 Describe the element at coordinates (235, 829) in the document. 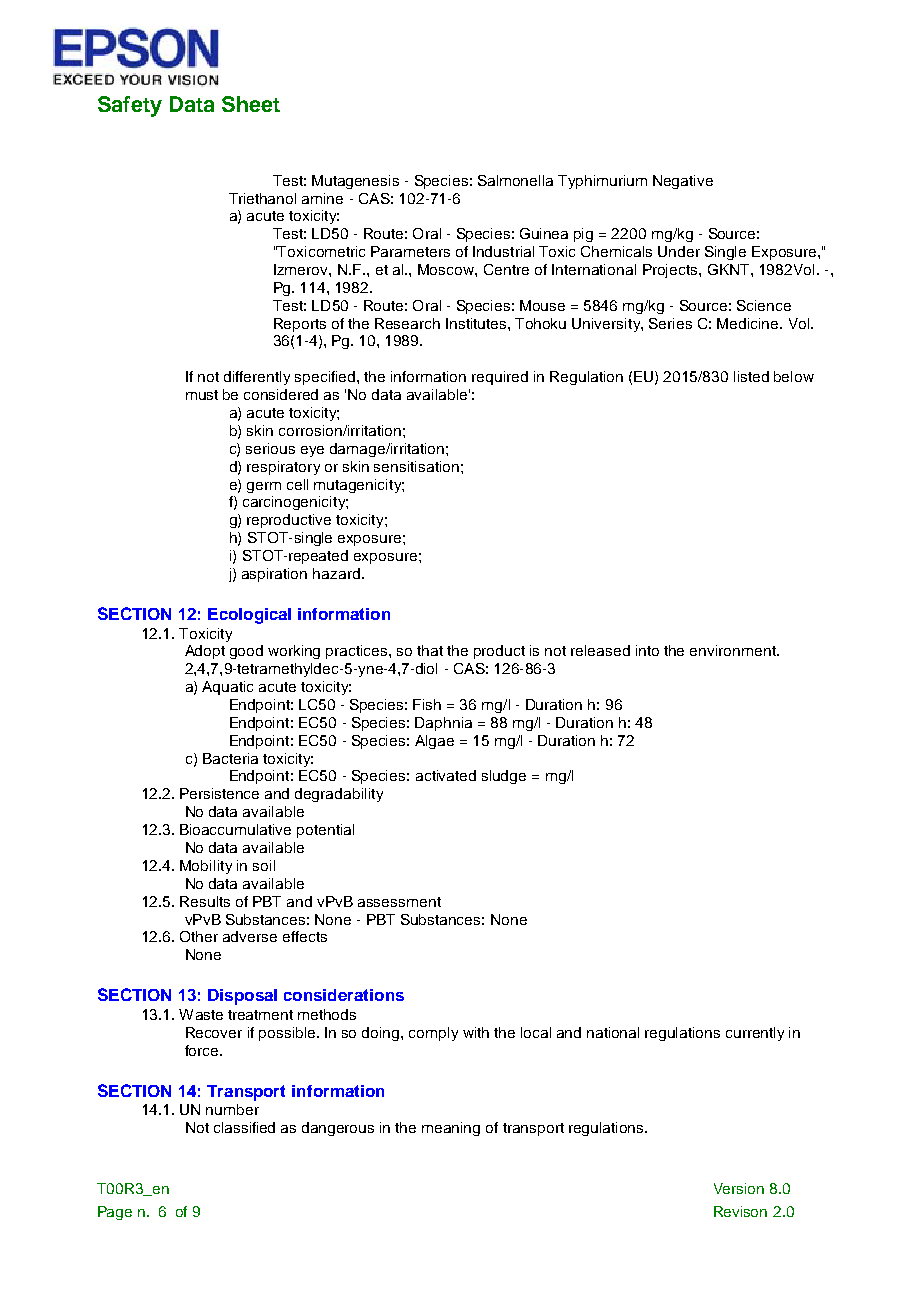

I see `Bioaccumulative` at that location.
